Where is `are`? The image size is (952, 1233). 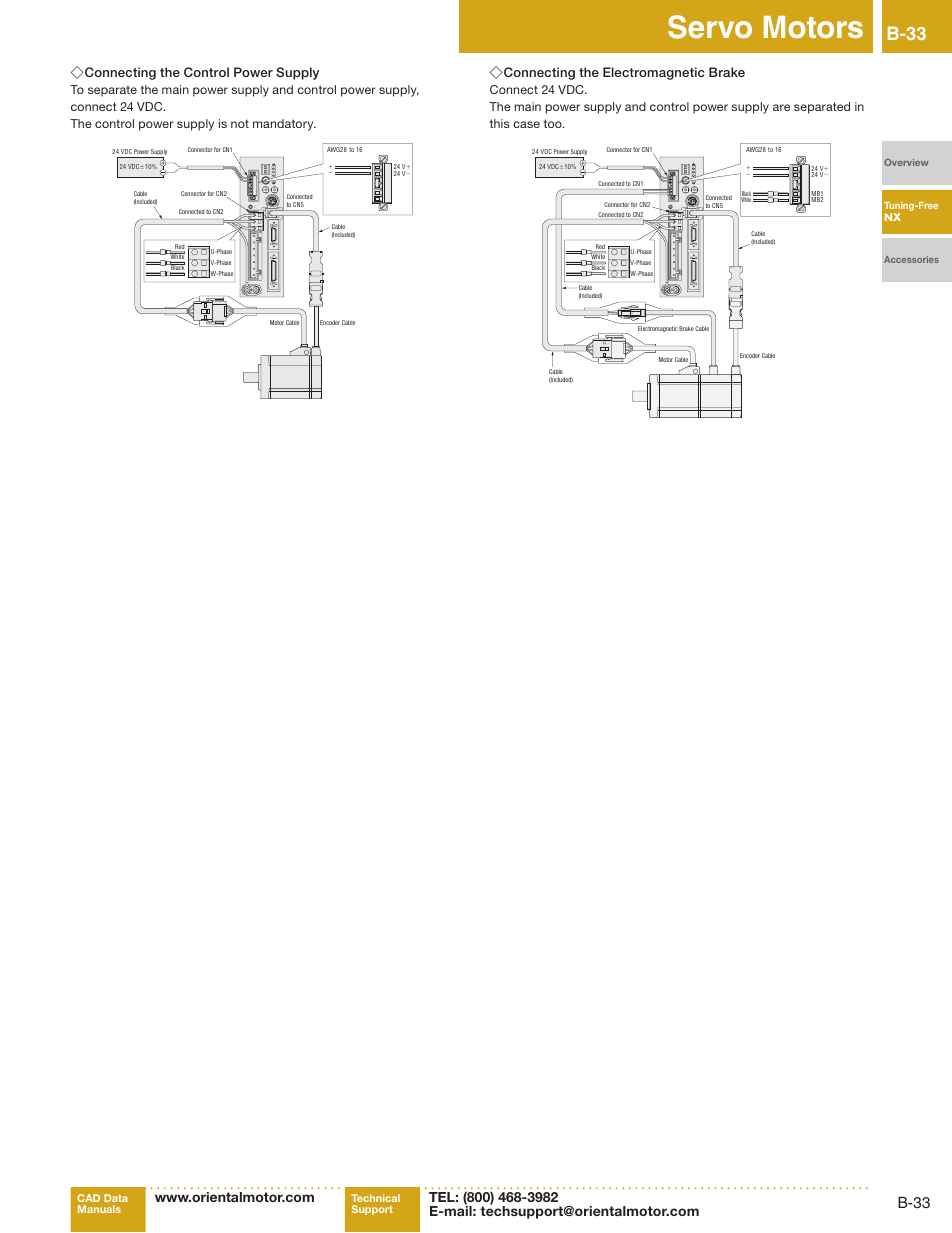
are is located at coordinates (781, 107).
